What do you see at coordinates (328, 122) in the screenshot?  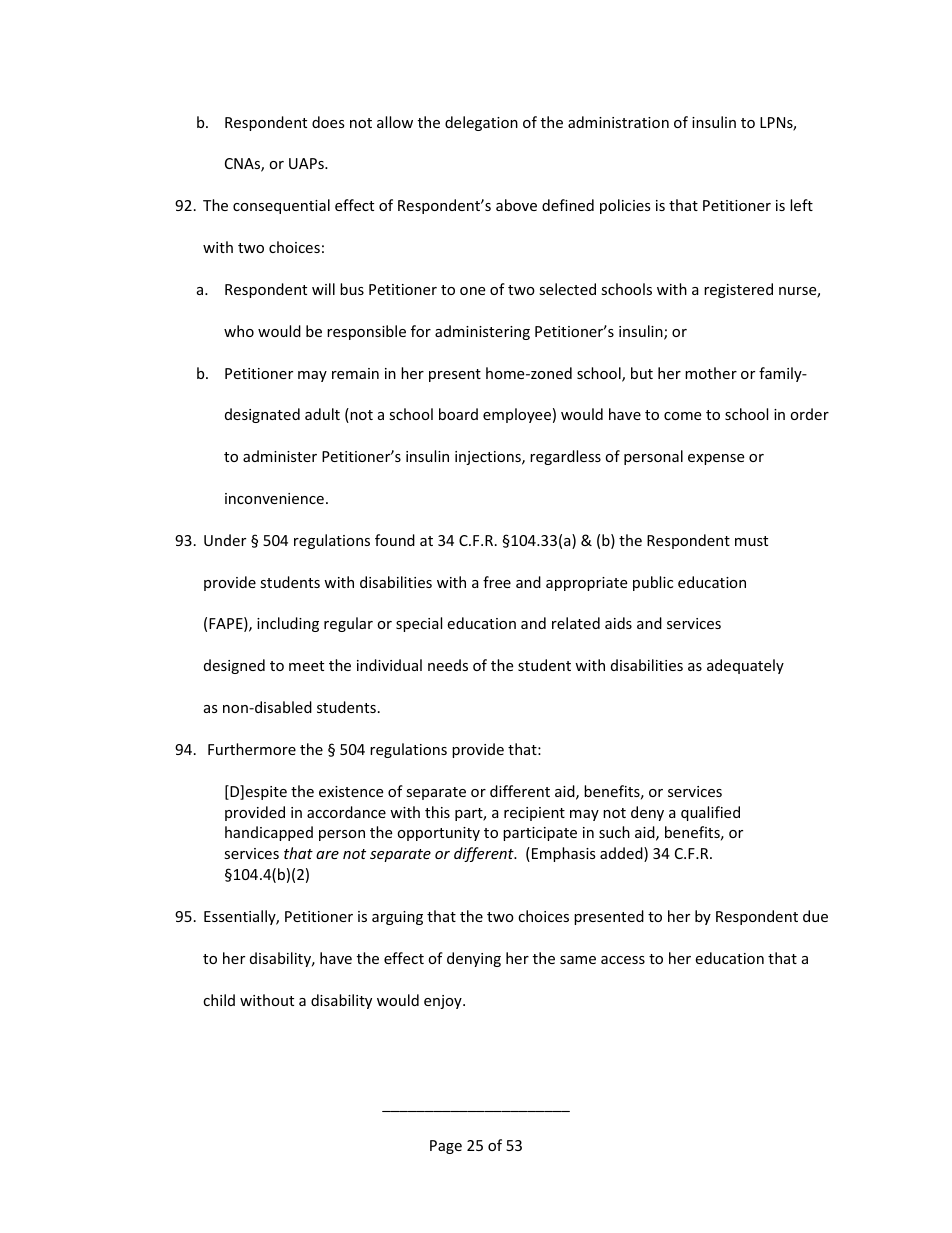 I see `does` at bounding box center [328, 122].
